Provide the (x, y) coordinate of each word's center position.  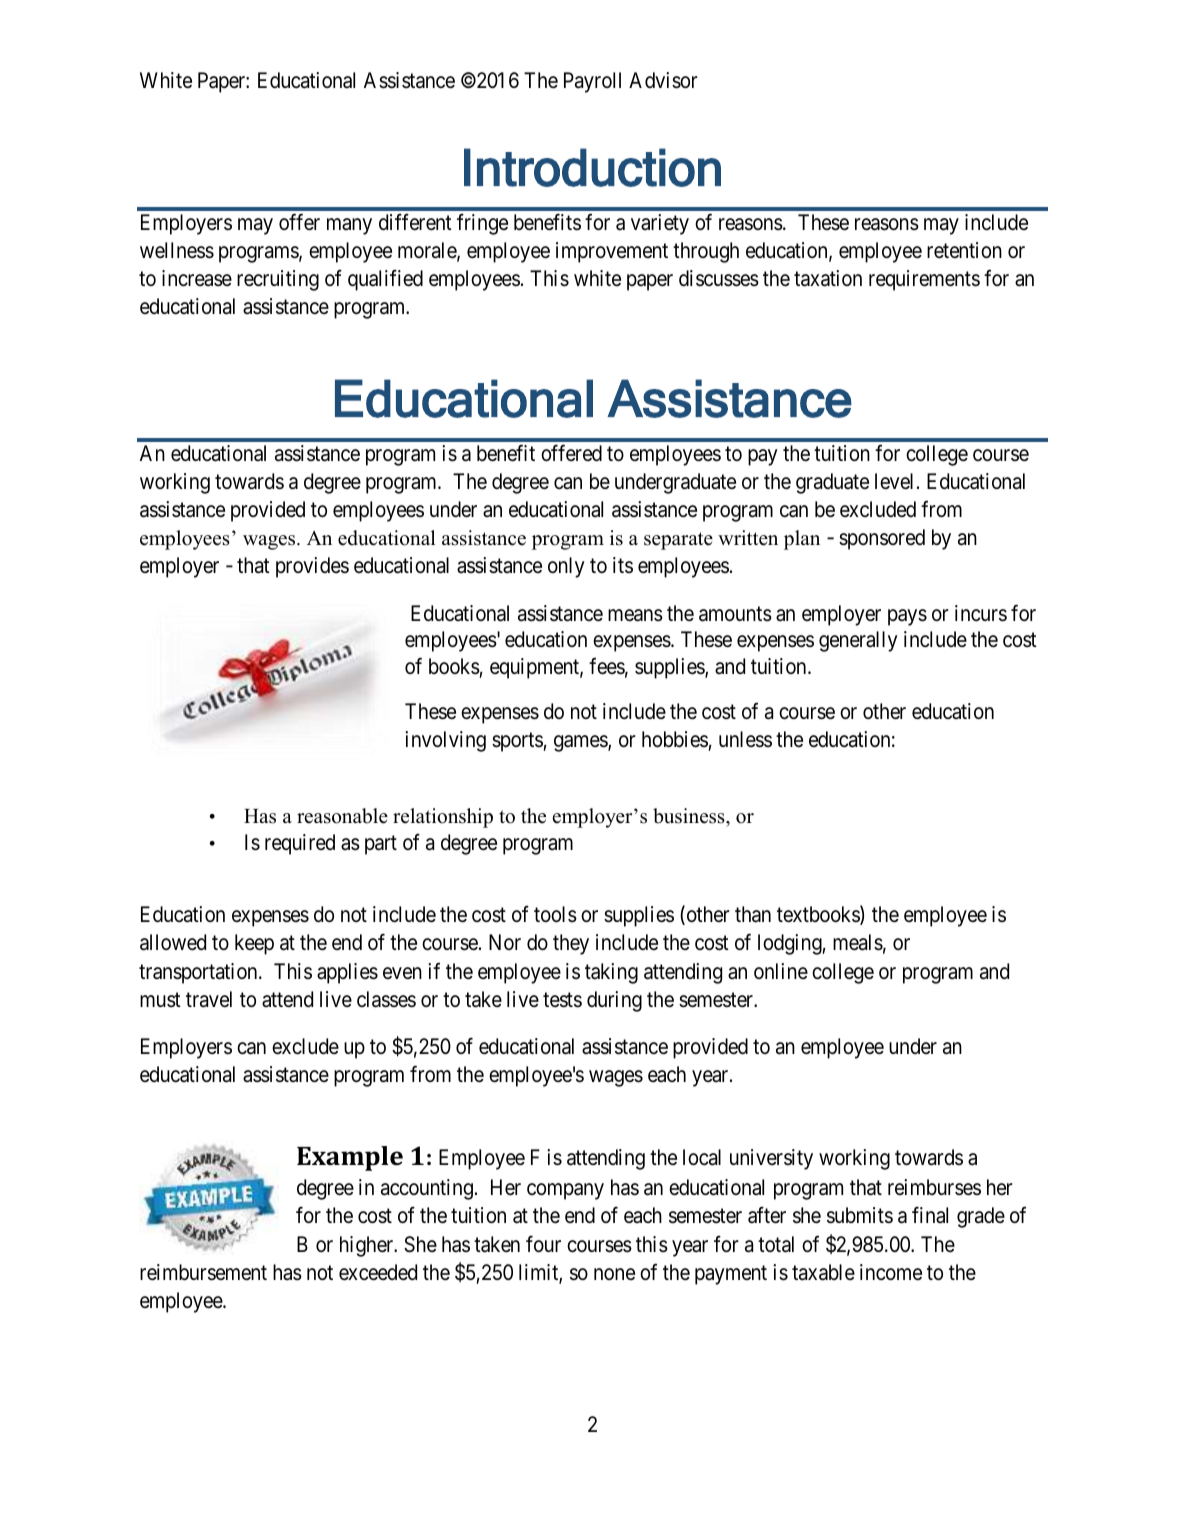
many (349, 226)
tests (562, 1000)
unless (745, 739)
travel (209, 999)
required (300, 844)
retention (964, 250)
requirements (924, 280)
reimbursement (203, 1272)
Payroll (592, 82)
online (781, 971)
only (566, 567)
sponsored (882, 539)
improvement (612, 252)
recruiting (278, 280)
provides (312, 567)
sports (518, 742)
